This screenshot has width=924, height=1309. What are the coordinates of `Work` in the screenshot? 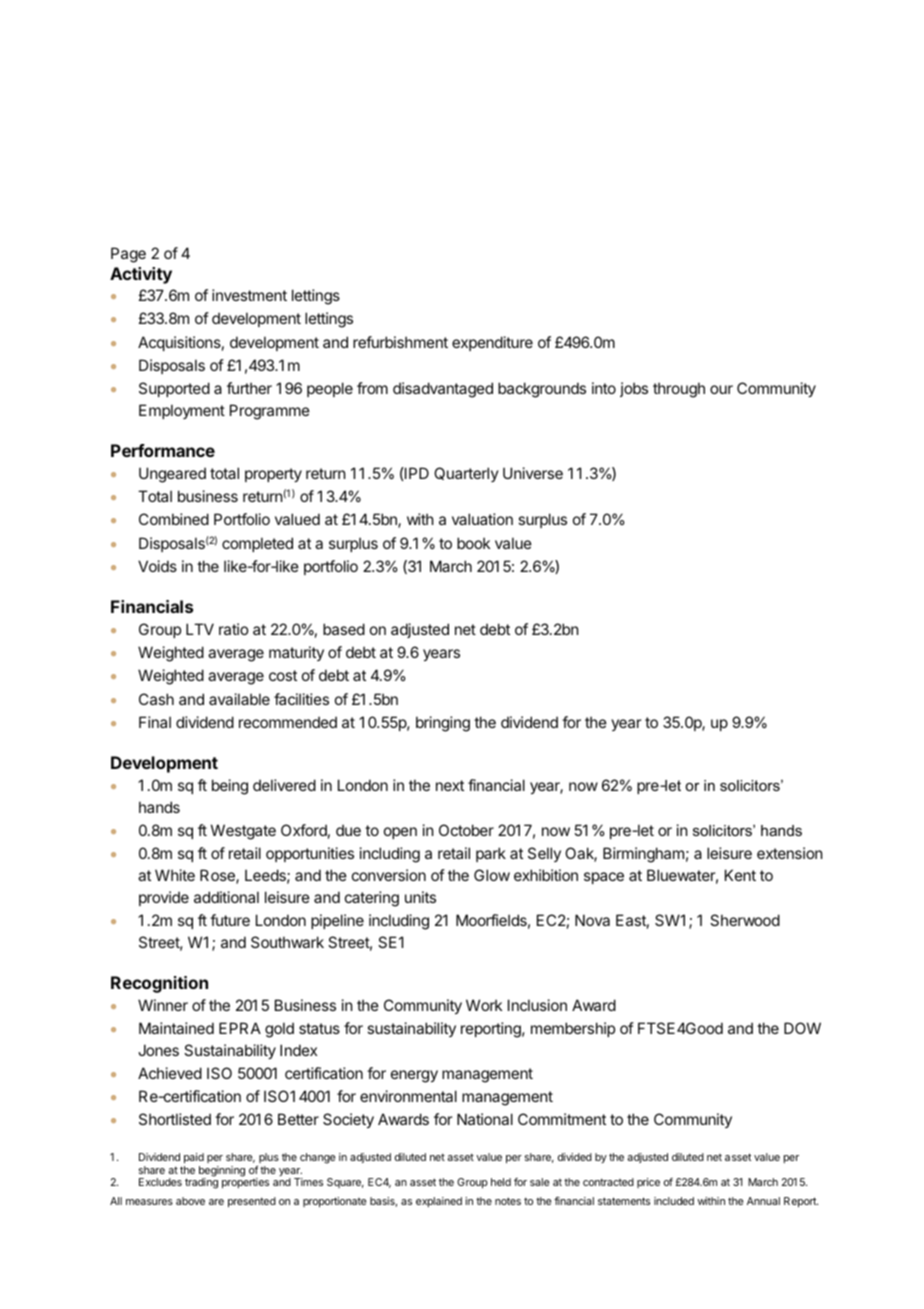 It's located at (484, 1005).
